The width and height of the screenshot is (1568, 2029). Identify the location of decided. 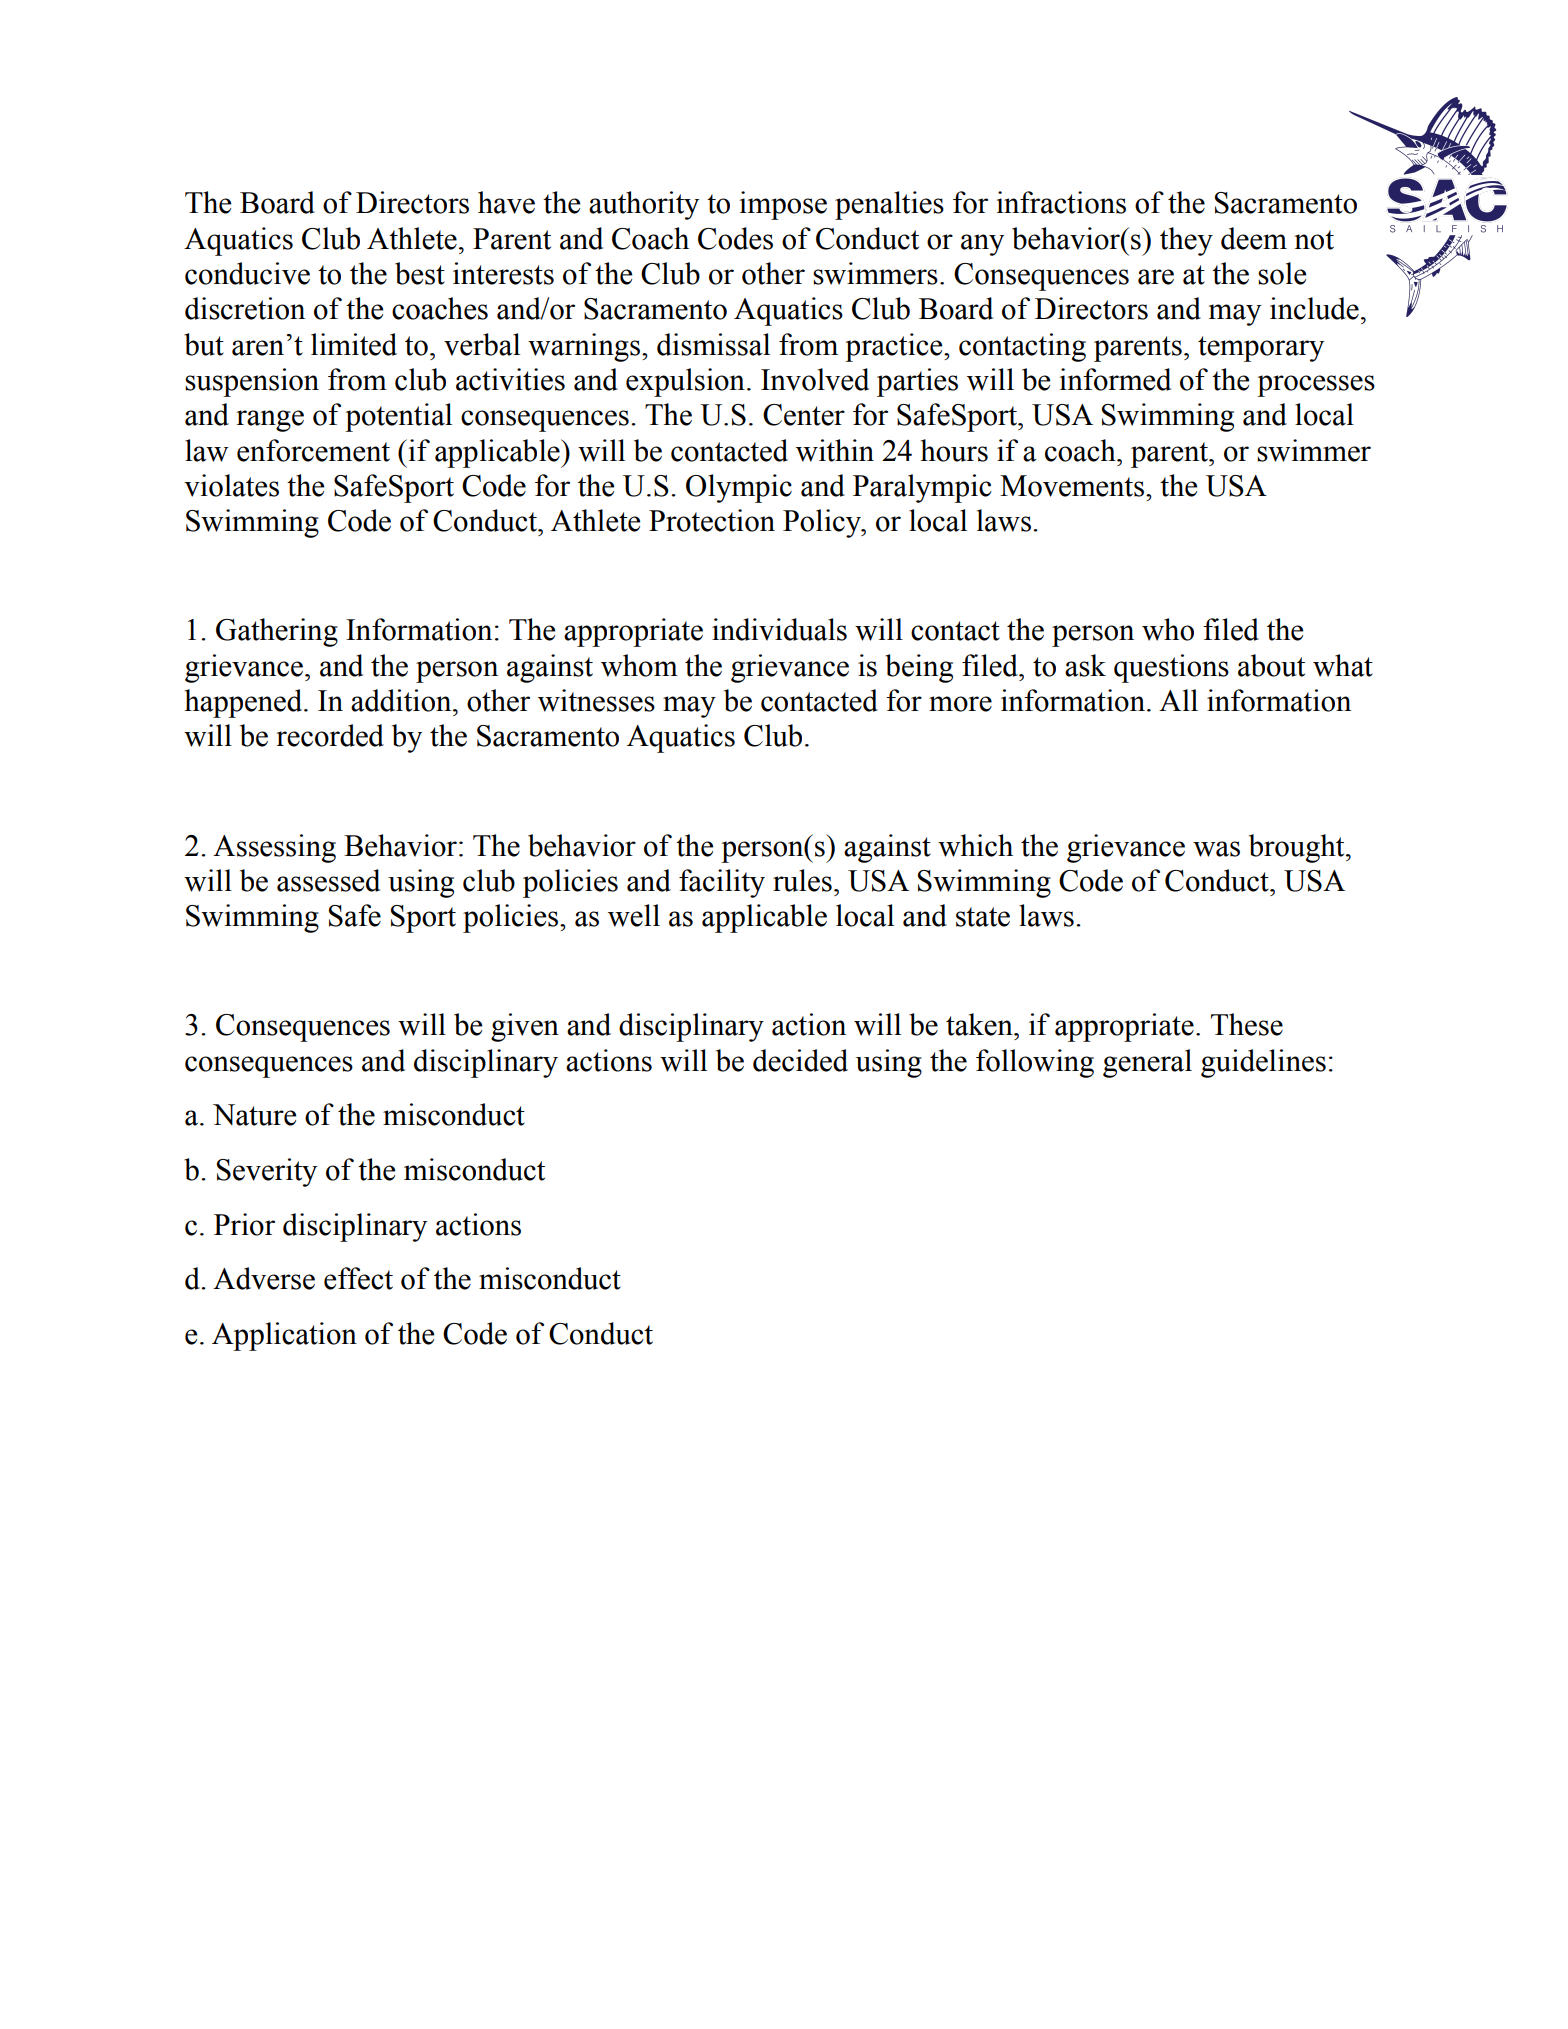
(800, 1060).
